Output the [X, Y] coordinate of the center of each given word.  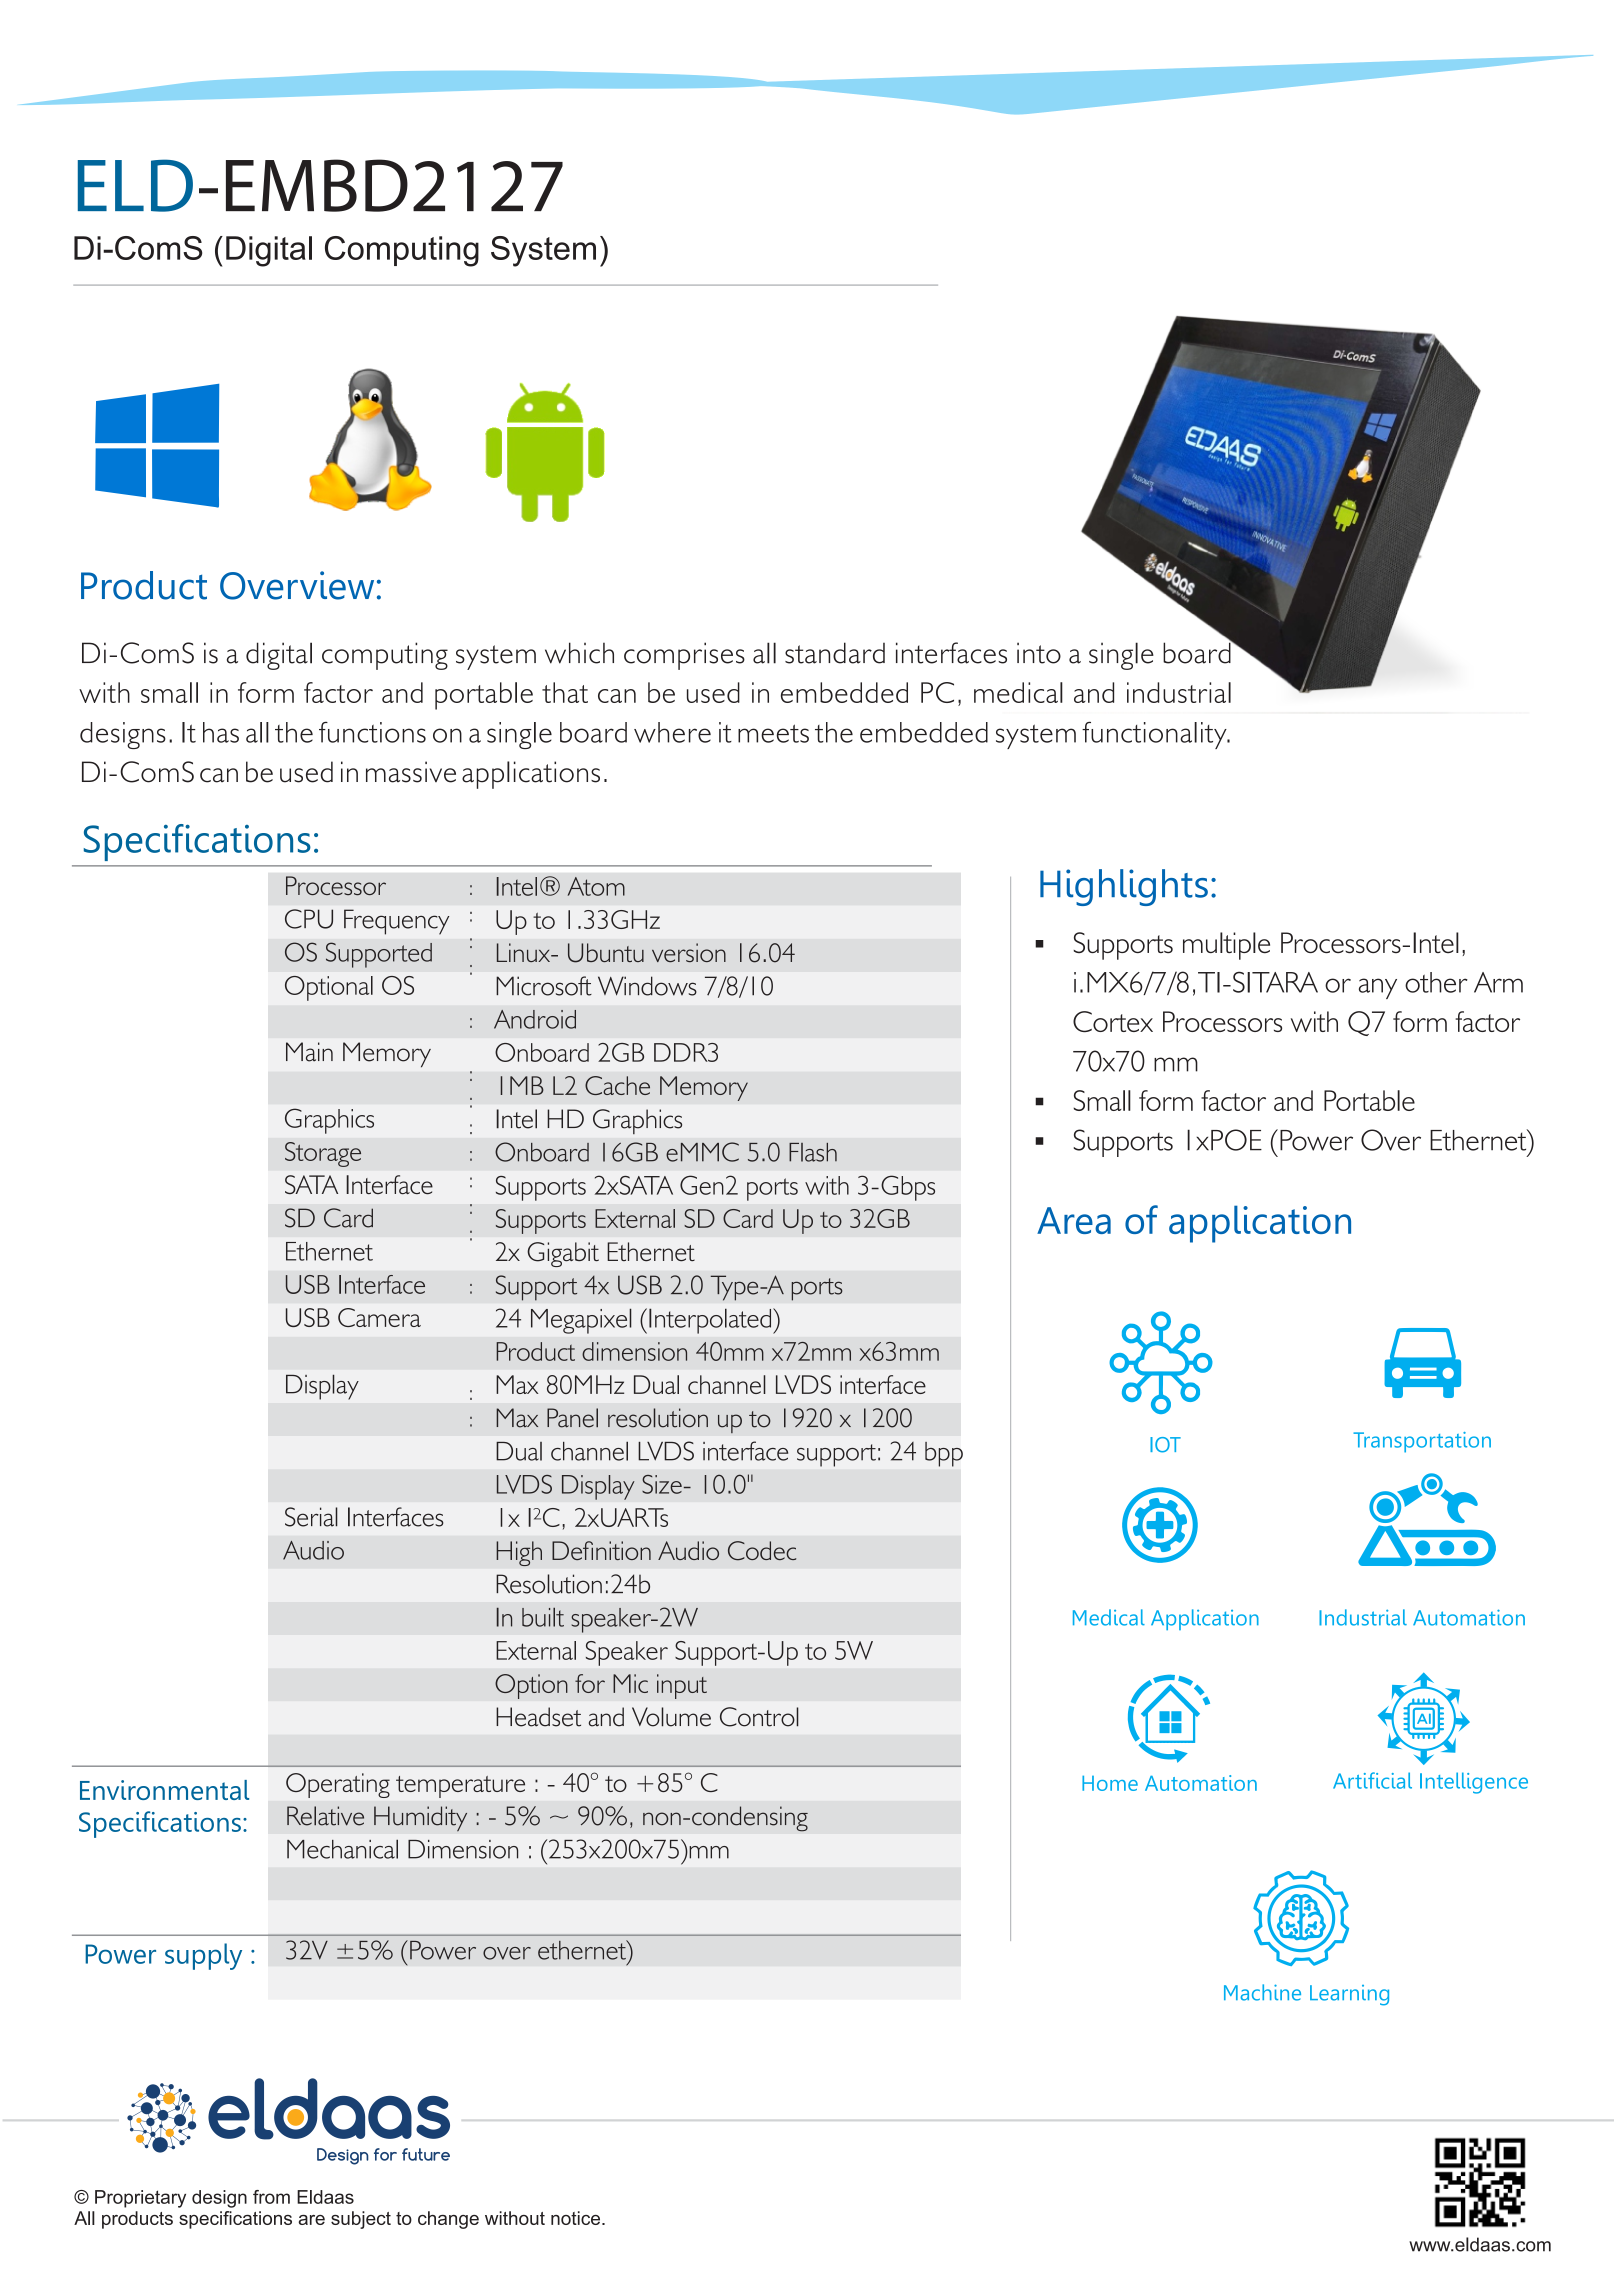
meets [773, 733]
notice [577, 2218]
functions [372, 732]
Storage [323, 1154]
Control [759, 1717]
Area [1074, 1220]
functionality [1155, 735]
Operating [338, 1785]
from [271, 2197]
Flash [813, 1152]
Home [1110, 1783]
